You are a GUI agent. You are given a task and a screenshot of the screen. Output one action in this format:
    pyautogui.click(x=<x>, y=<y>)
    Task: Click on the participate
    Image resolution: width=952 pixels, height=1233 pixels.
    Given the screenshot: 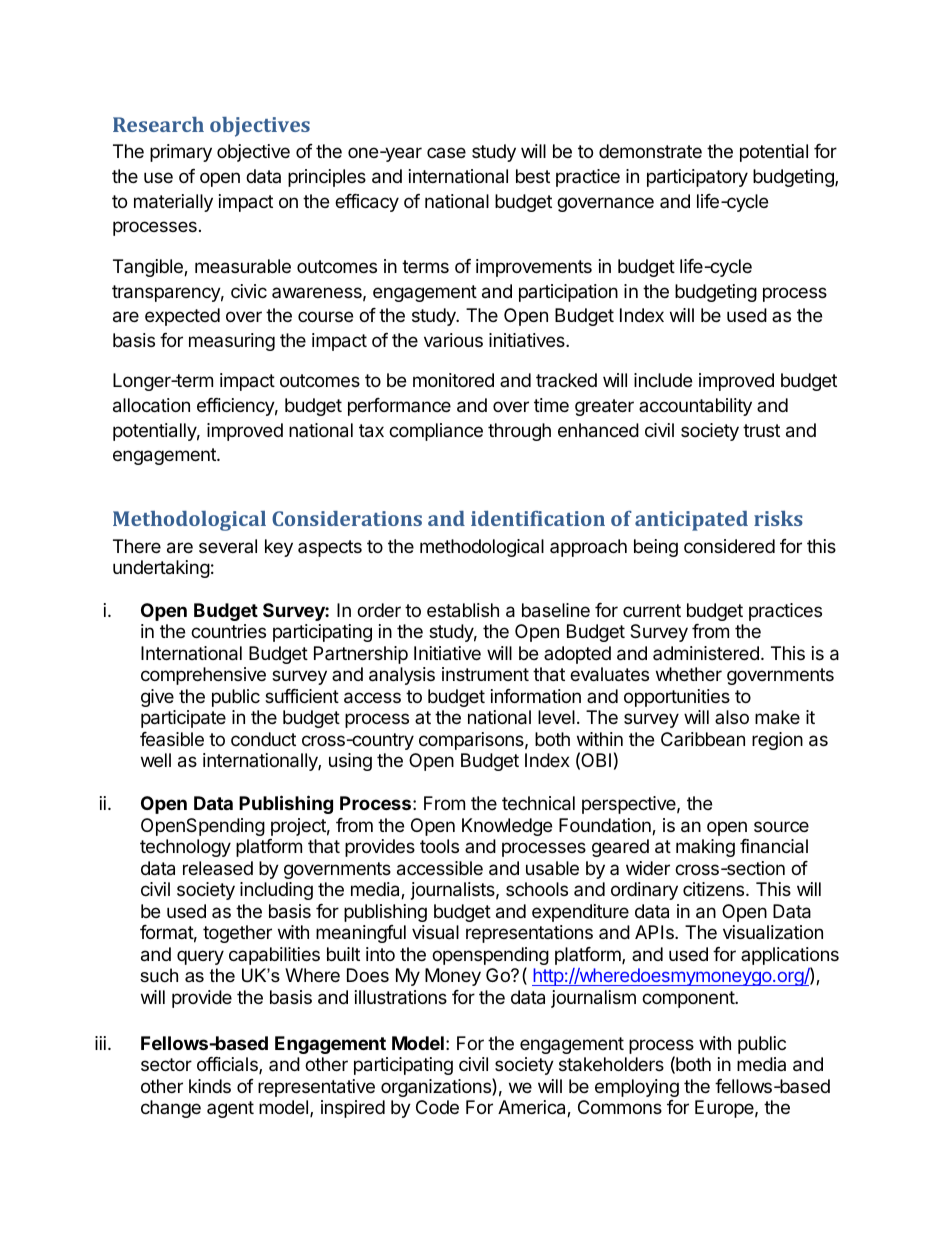 What is the action you would take?
    pyautogui.click(x=183, y=719)
